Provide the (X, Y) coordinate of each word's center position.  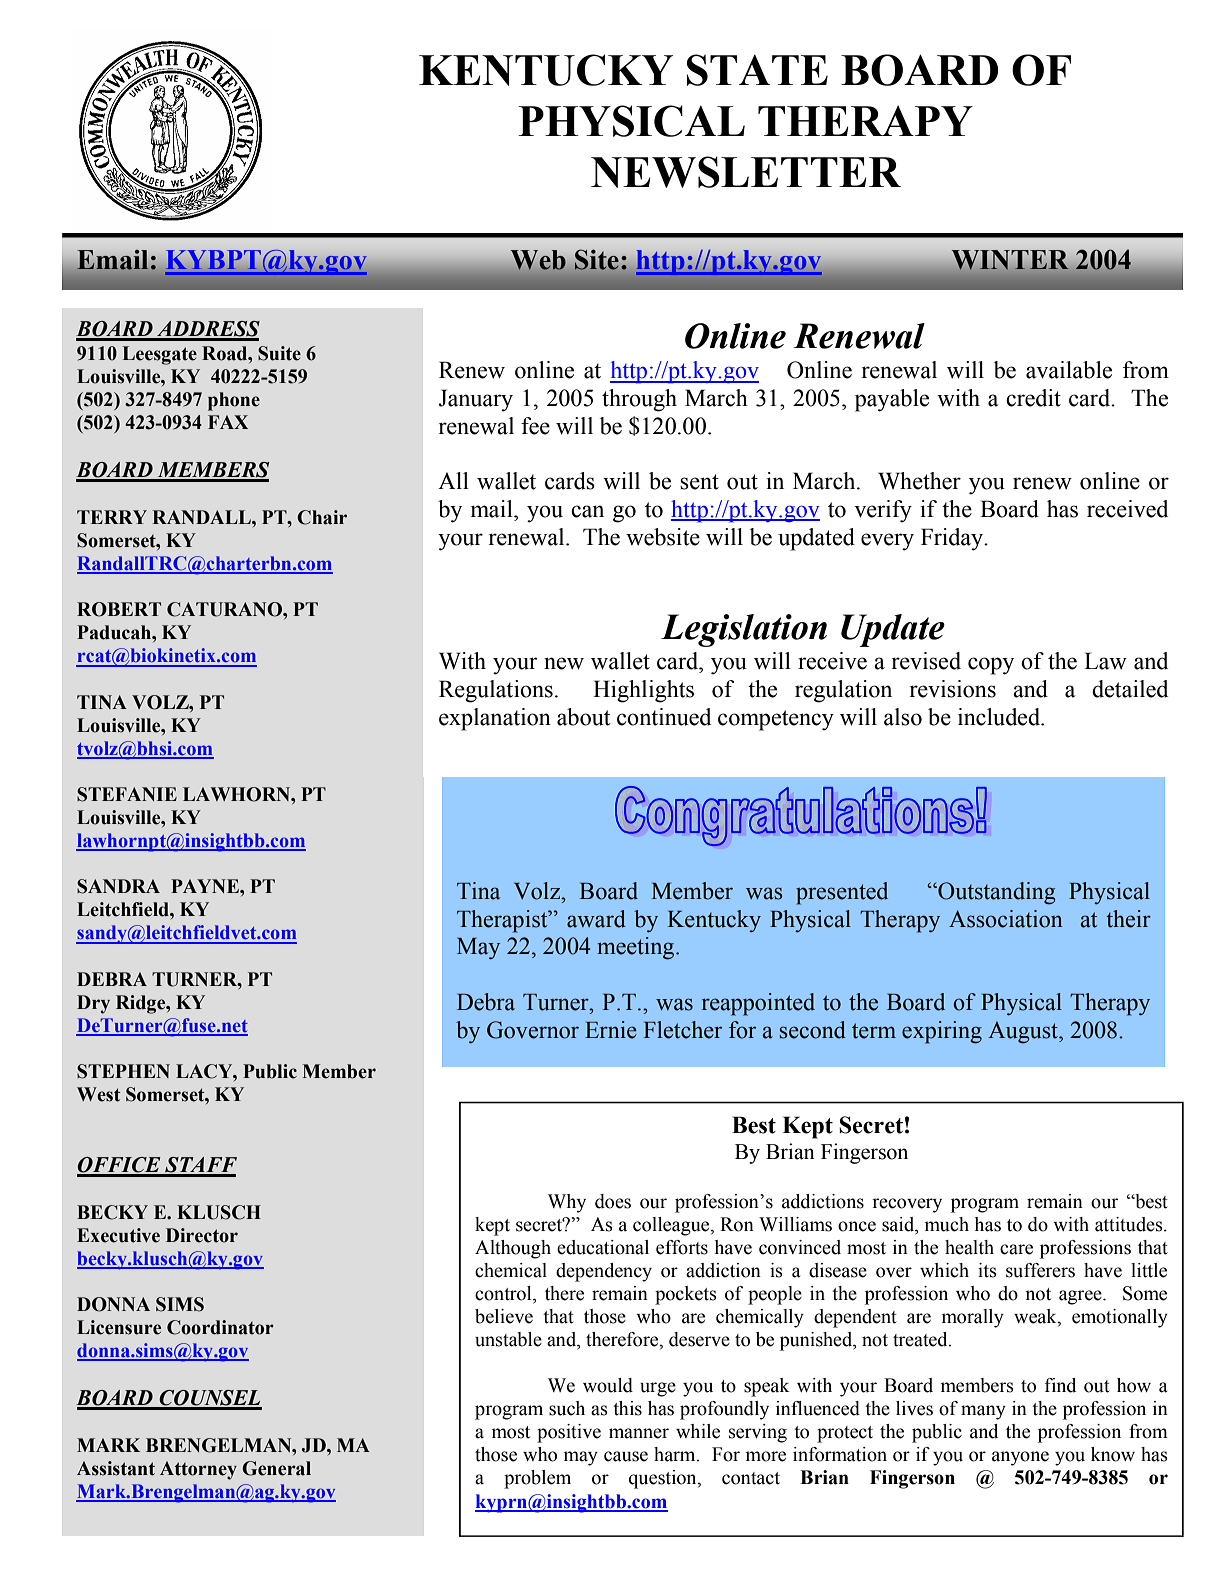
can (587, 511)
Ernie (611, 1030)
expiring (942, 1032)
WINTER (1010, 260)
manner (639, 1433)
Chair (322, 517)
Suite (279, 353)
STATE (757, 70)
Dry (93, 1004)
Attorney (198, 1470)
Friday (953, 539)
